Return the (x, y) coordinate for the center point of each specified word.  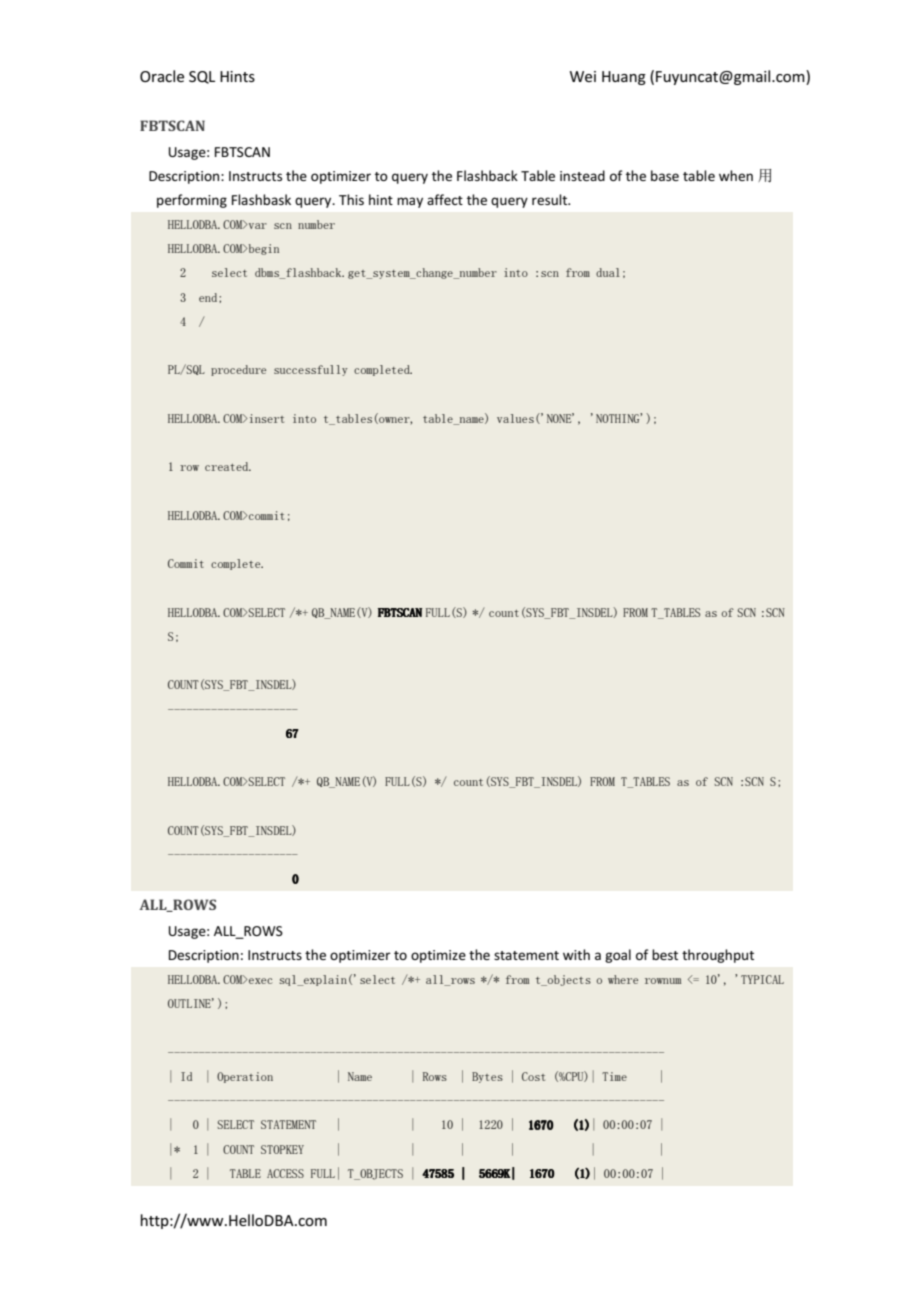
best (665, 954)
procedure (238, 370)
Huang (624, 78)
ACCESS (285, 1173)
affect (445, 199)
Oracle (162, 76)
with (576, 954)
